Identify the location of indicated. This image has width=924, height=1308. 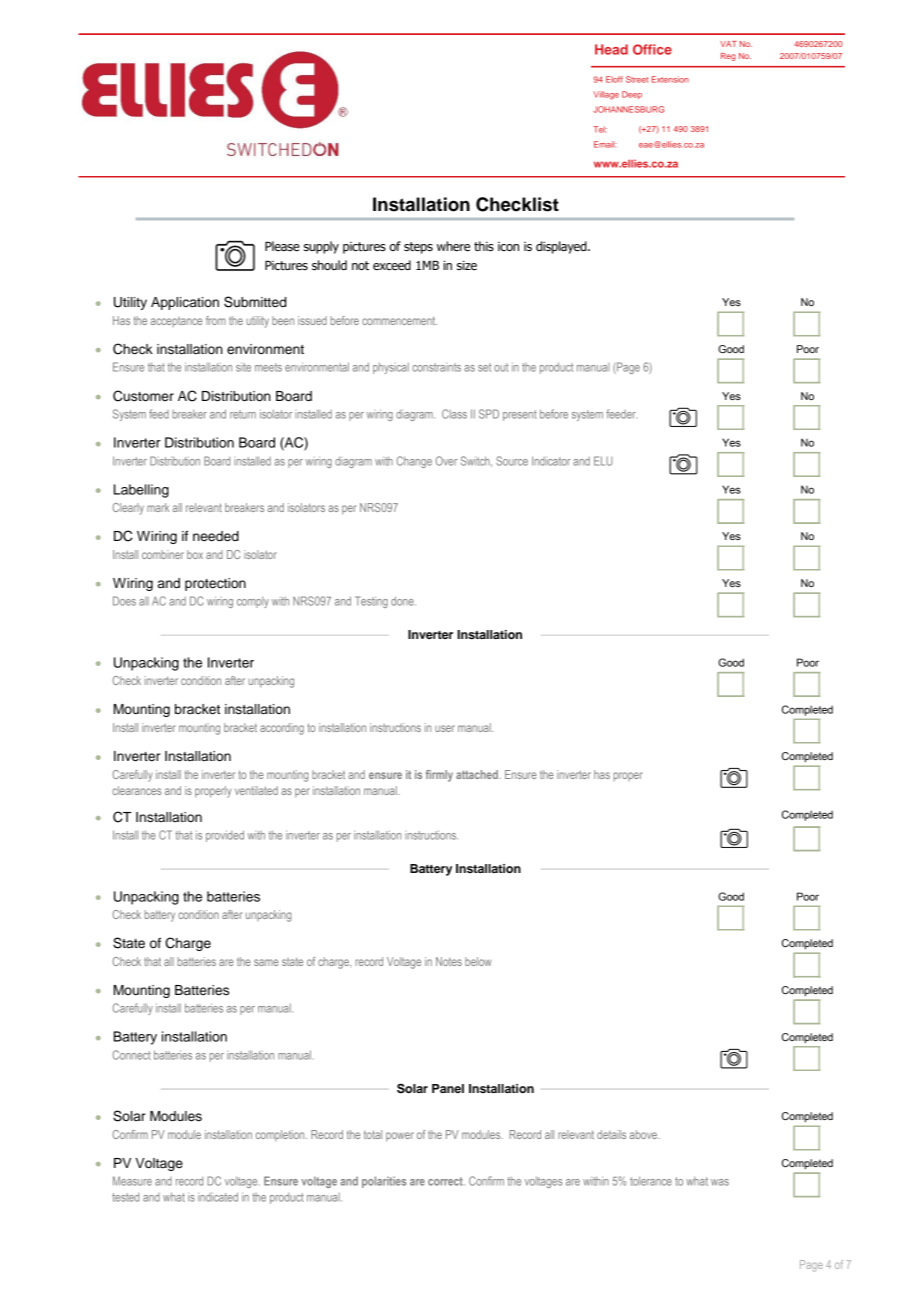
(218, 1197).
